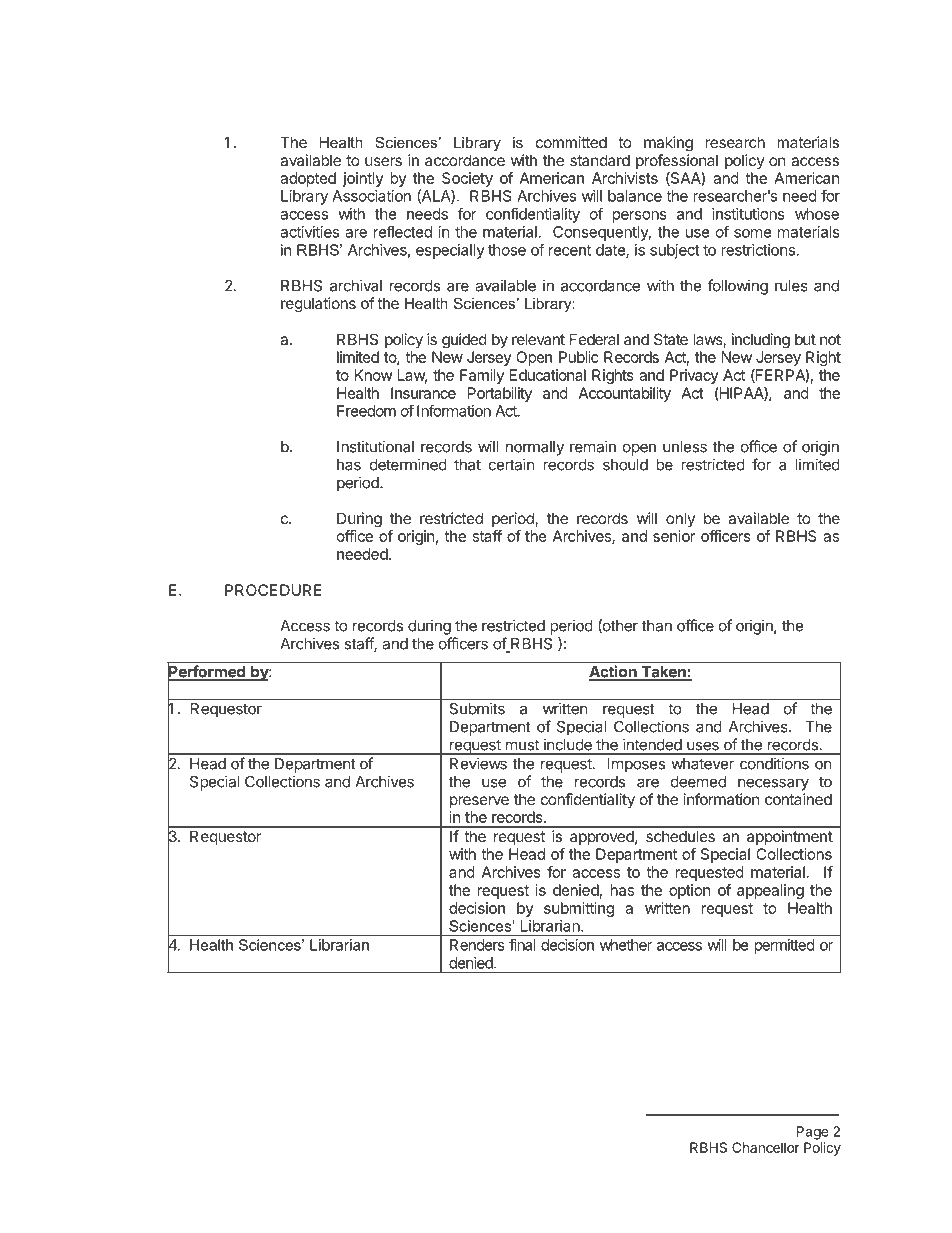  I want to click on committed, so click(571, 142).
